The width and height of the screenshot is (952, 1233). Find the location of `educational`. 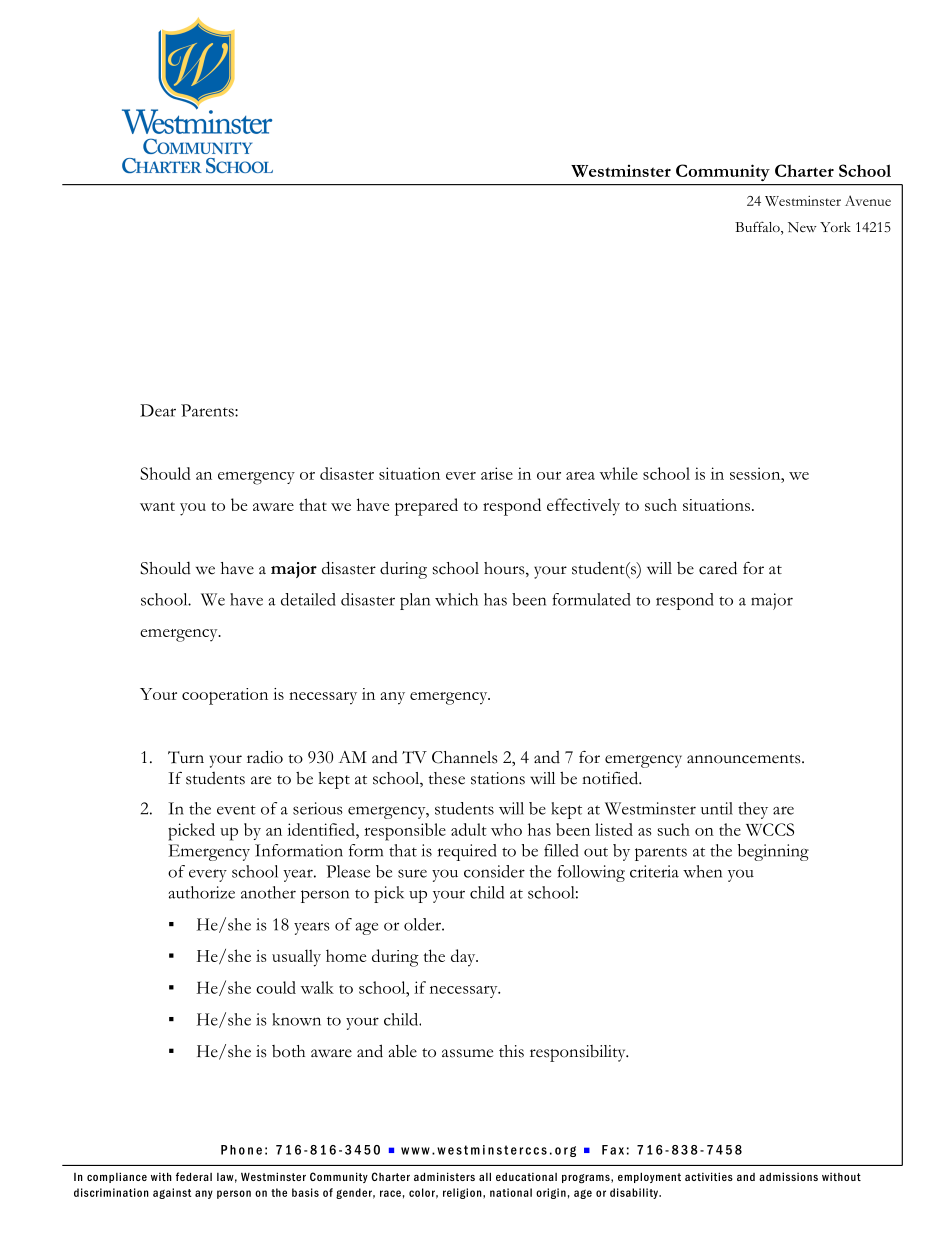

educational is located at coordinates (526, 1176).
